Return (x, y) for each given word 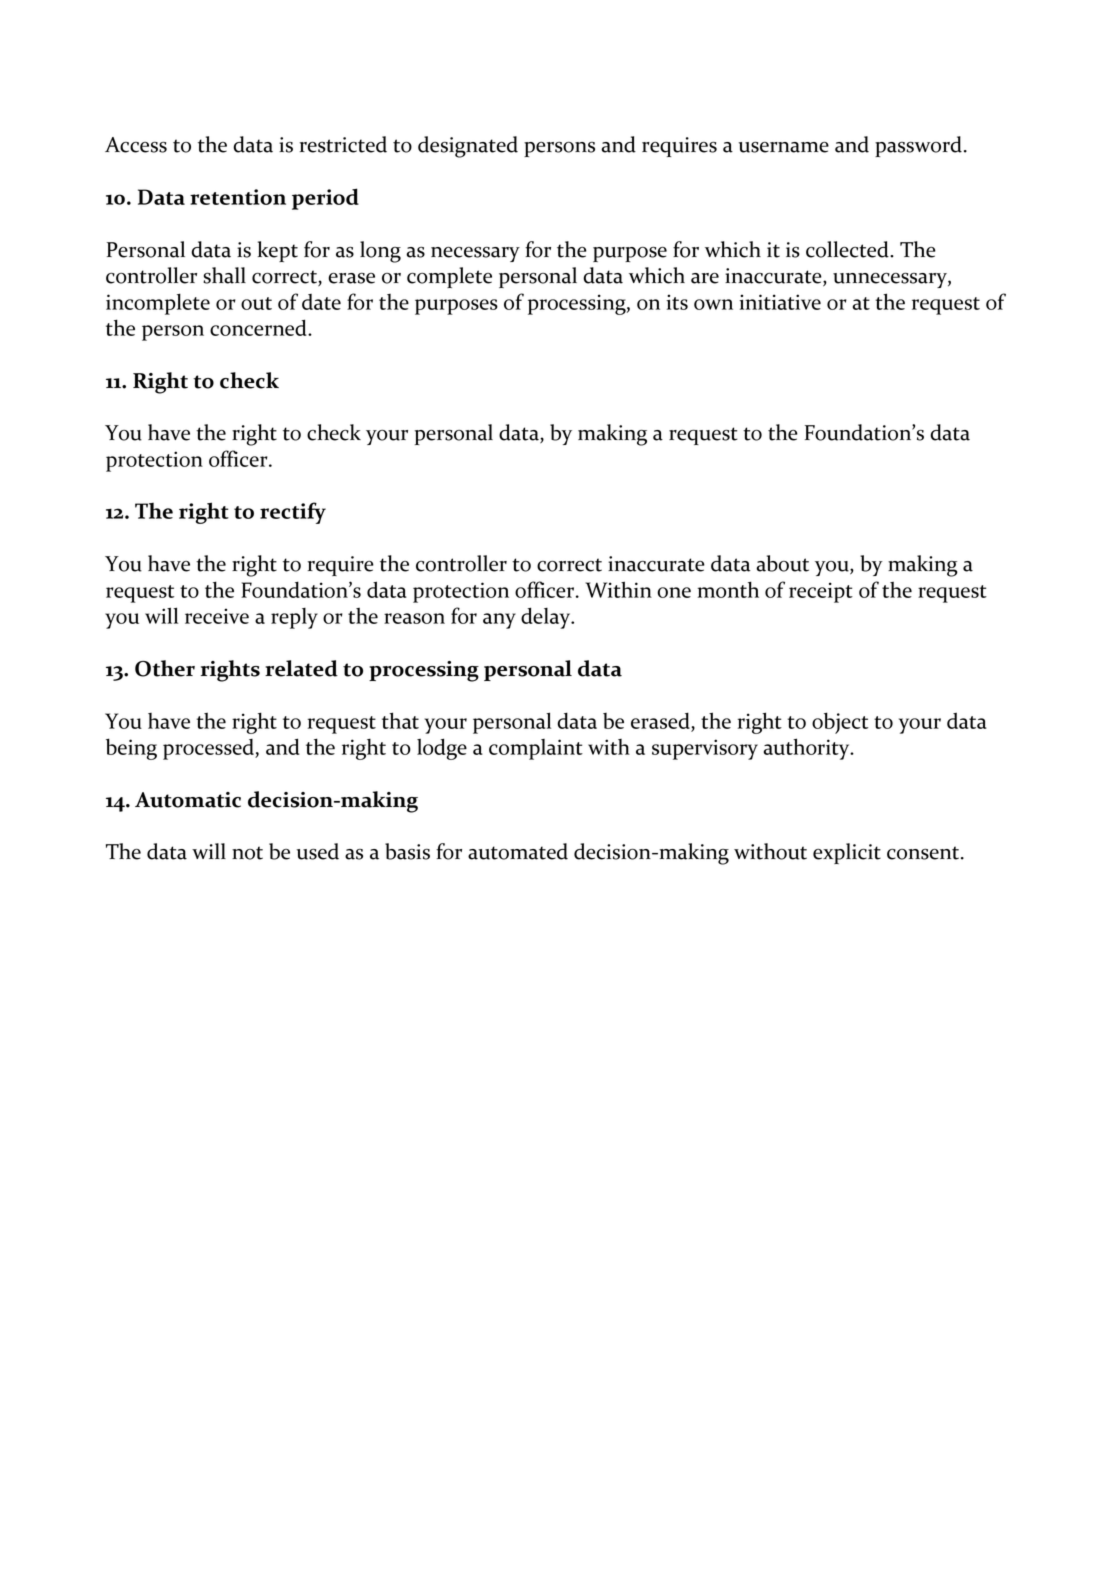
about (782, 563)
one (674, 592)
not (247, 853)
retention (238, 197)
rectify (293, 513)
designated (468, 147)
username (784, 147)
